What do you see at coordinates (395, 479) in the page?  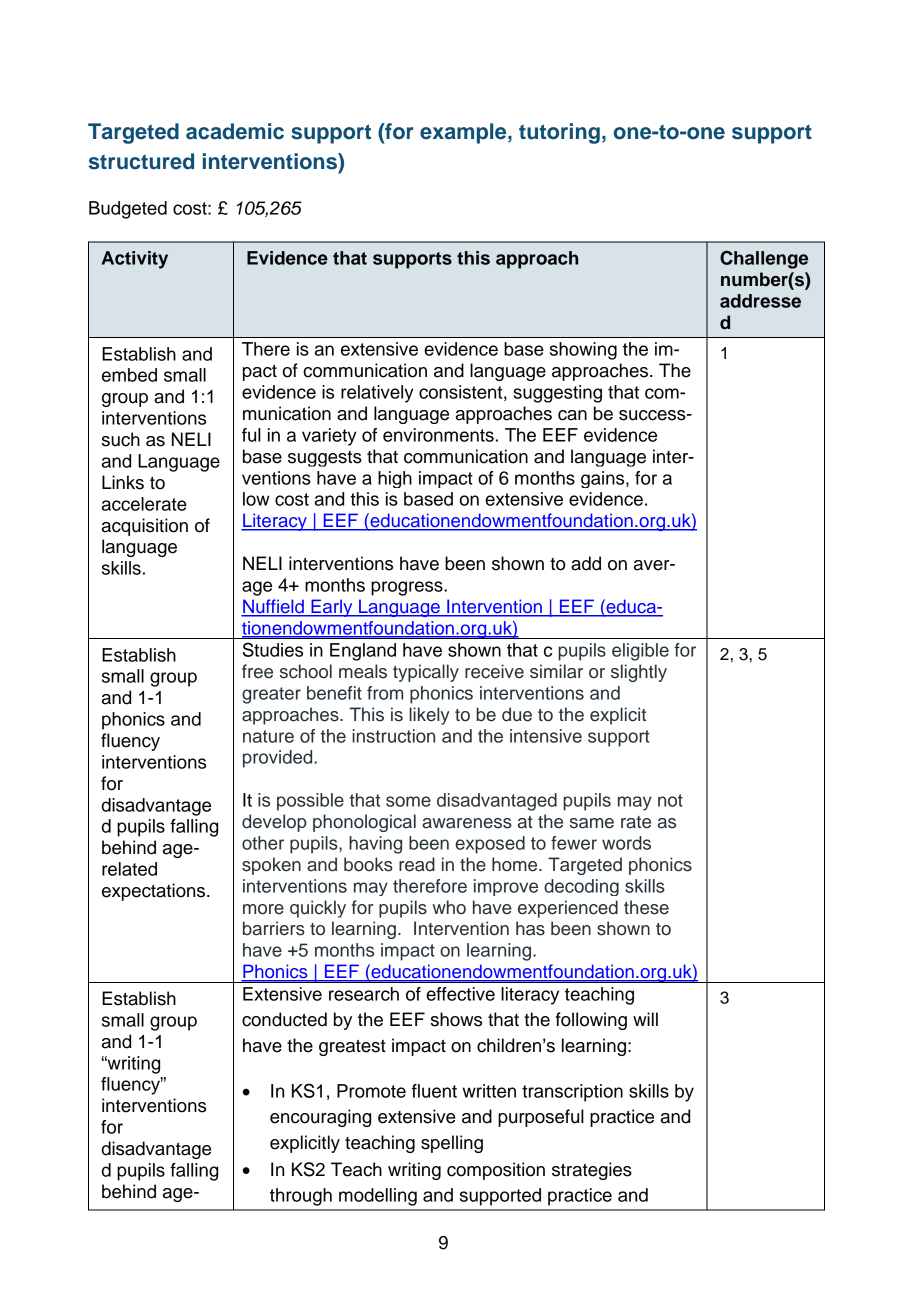 I see `high` at bounding box center [395, 479].
